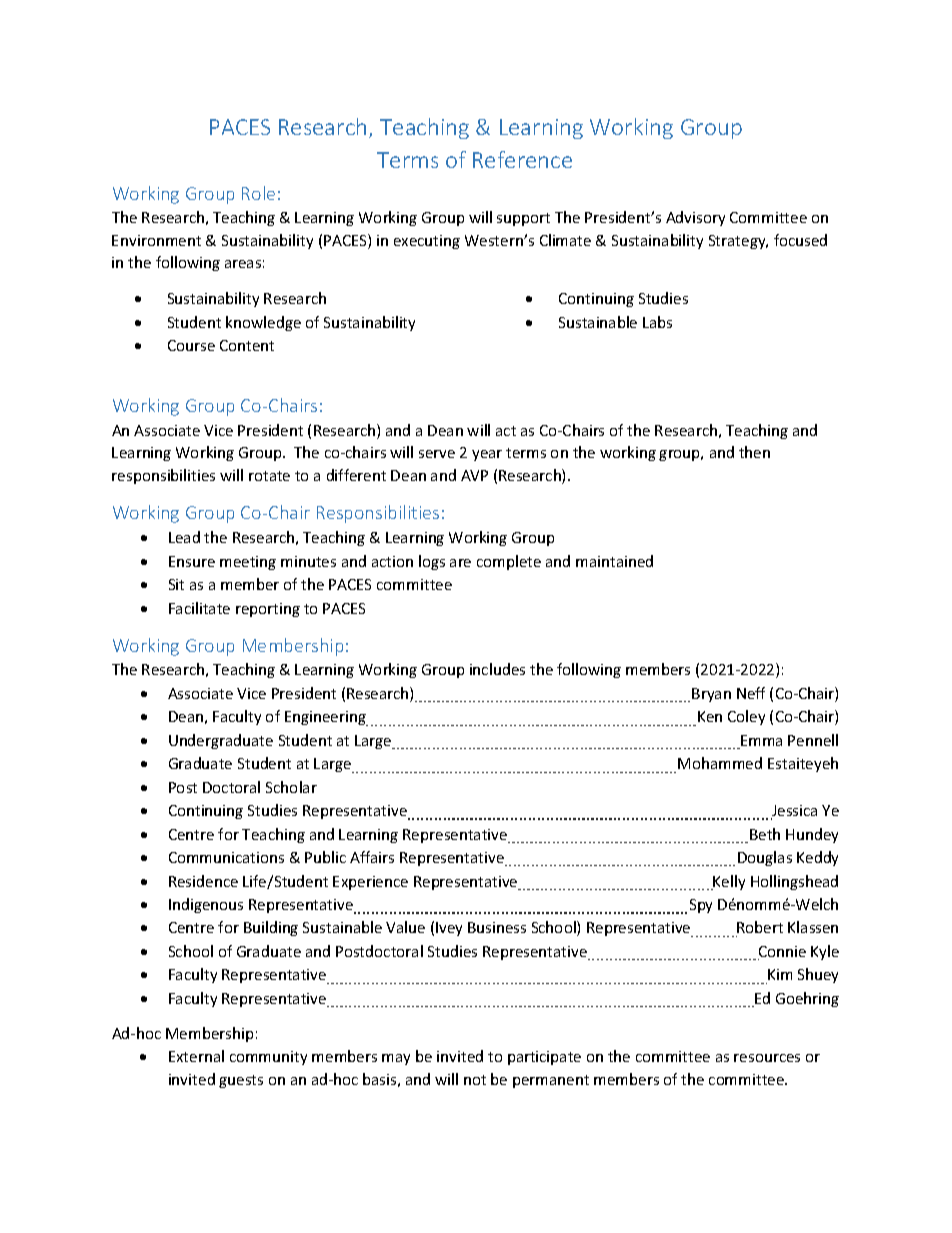 Image resolution: width=952 pixels, height=1233 pixels. What do you see at coordinates (522, 159) in the screenshot?
I see `Reference` at bounding box center [522, 159].
